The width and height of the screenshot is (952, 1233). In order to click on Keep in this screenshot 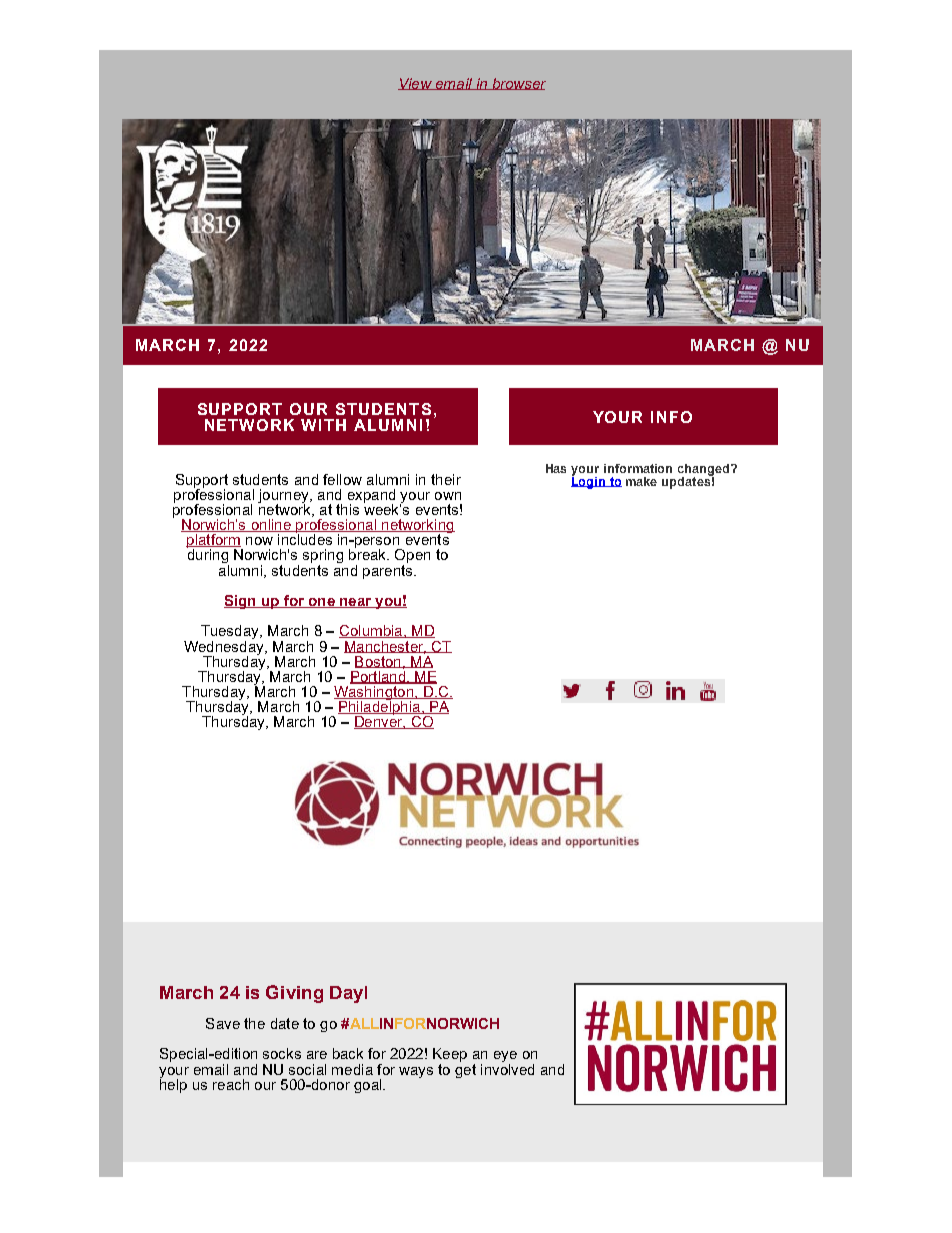, I will do `click(450, 1056)`.
